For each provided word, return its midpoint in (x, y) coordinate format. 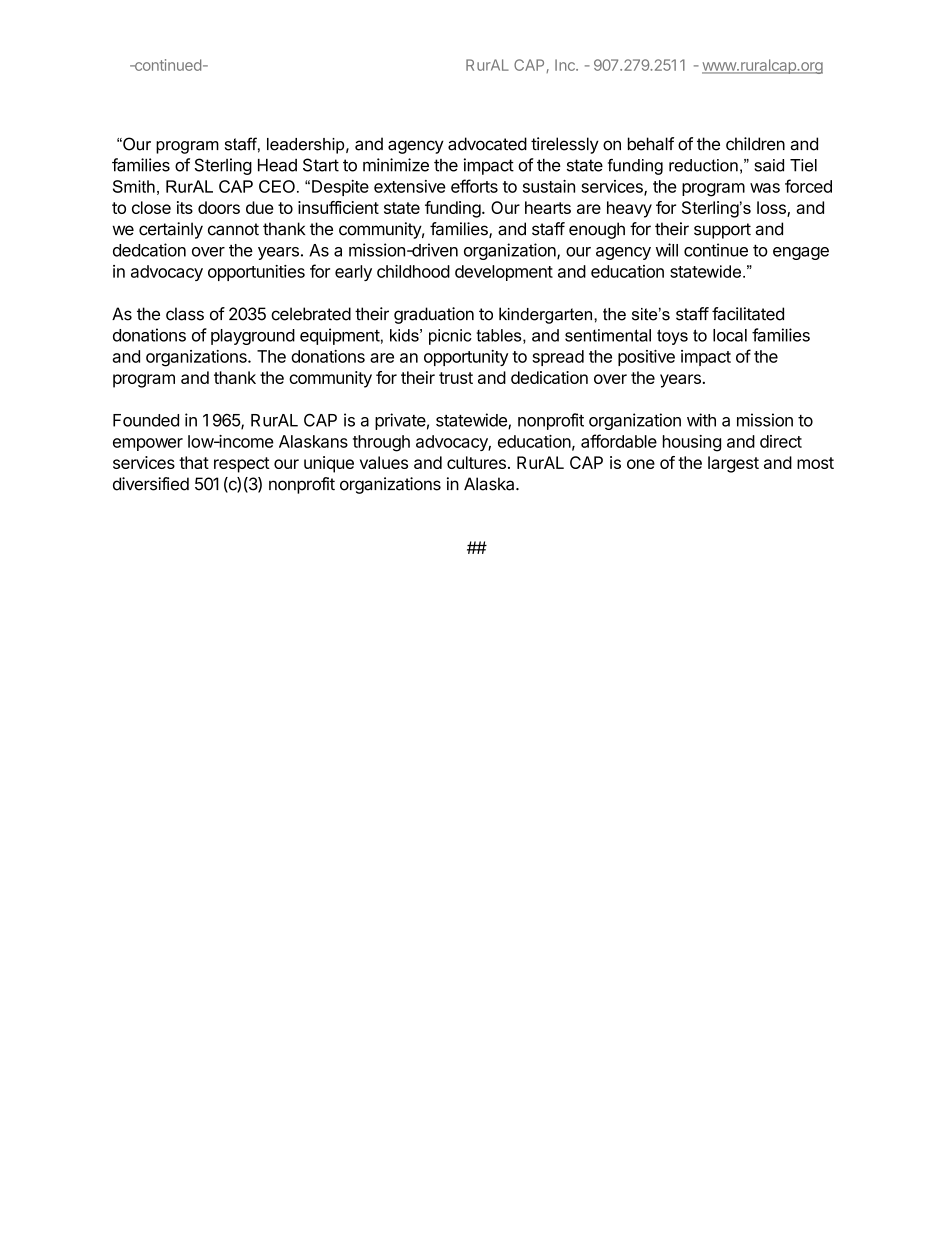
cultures (476, 462)
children (755, 144)
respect (242, 465)
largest (733, 464)
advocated (487, 144)
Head (277, 165)
